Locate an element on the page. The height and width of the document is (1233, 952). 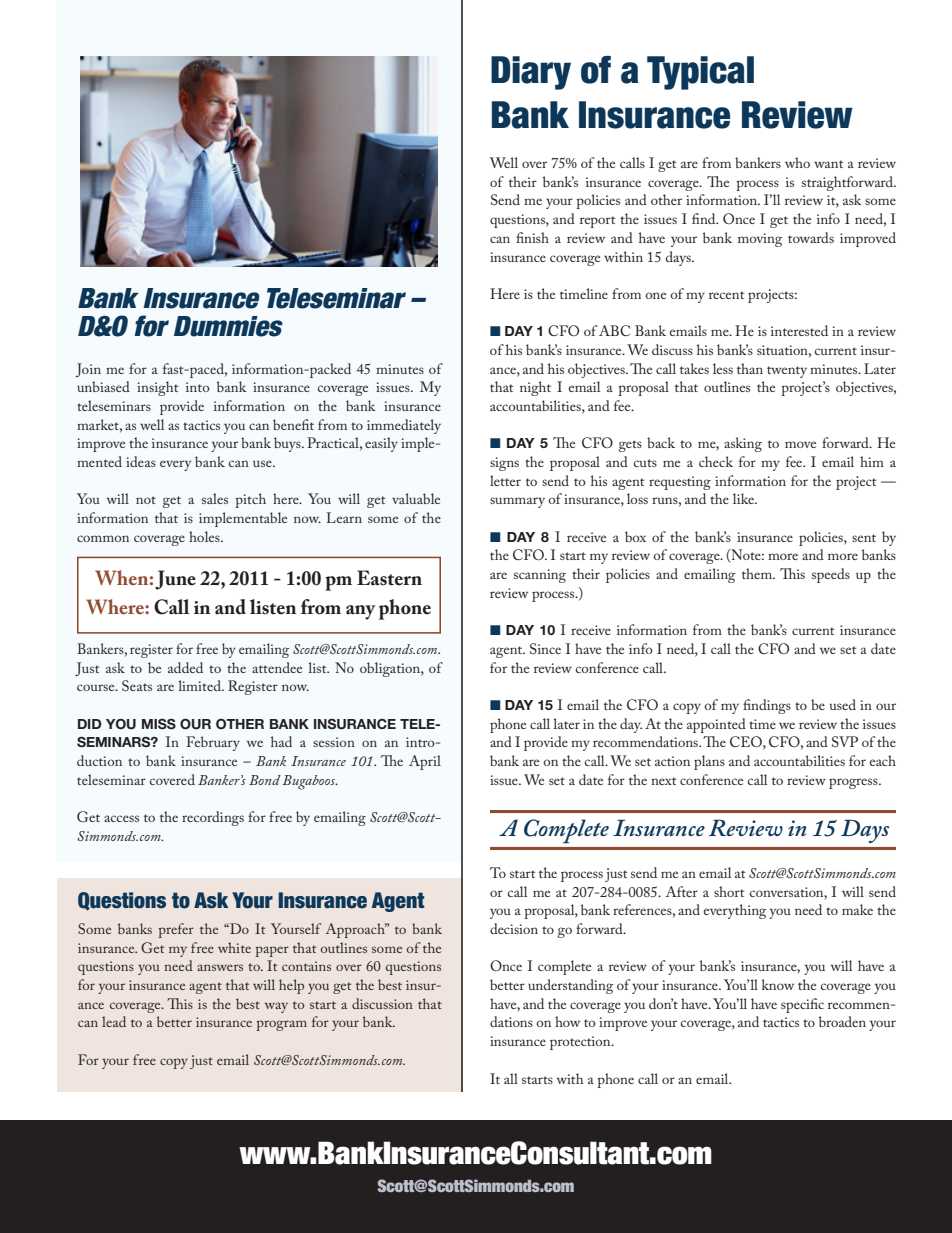
them is located at coordinates (758, 573).
